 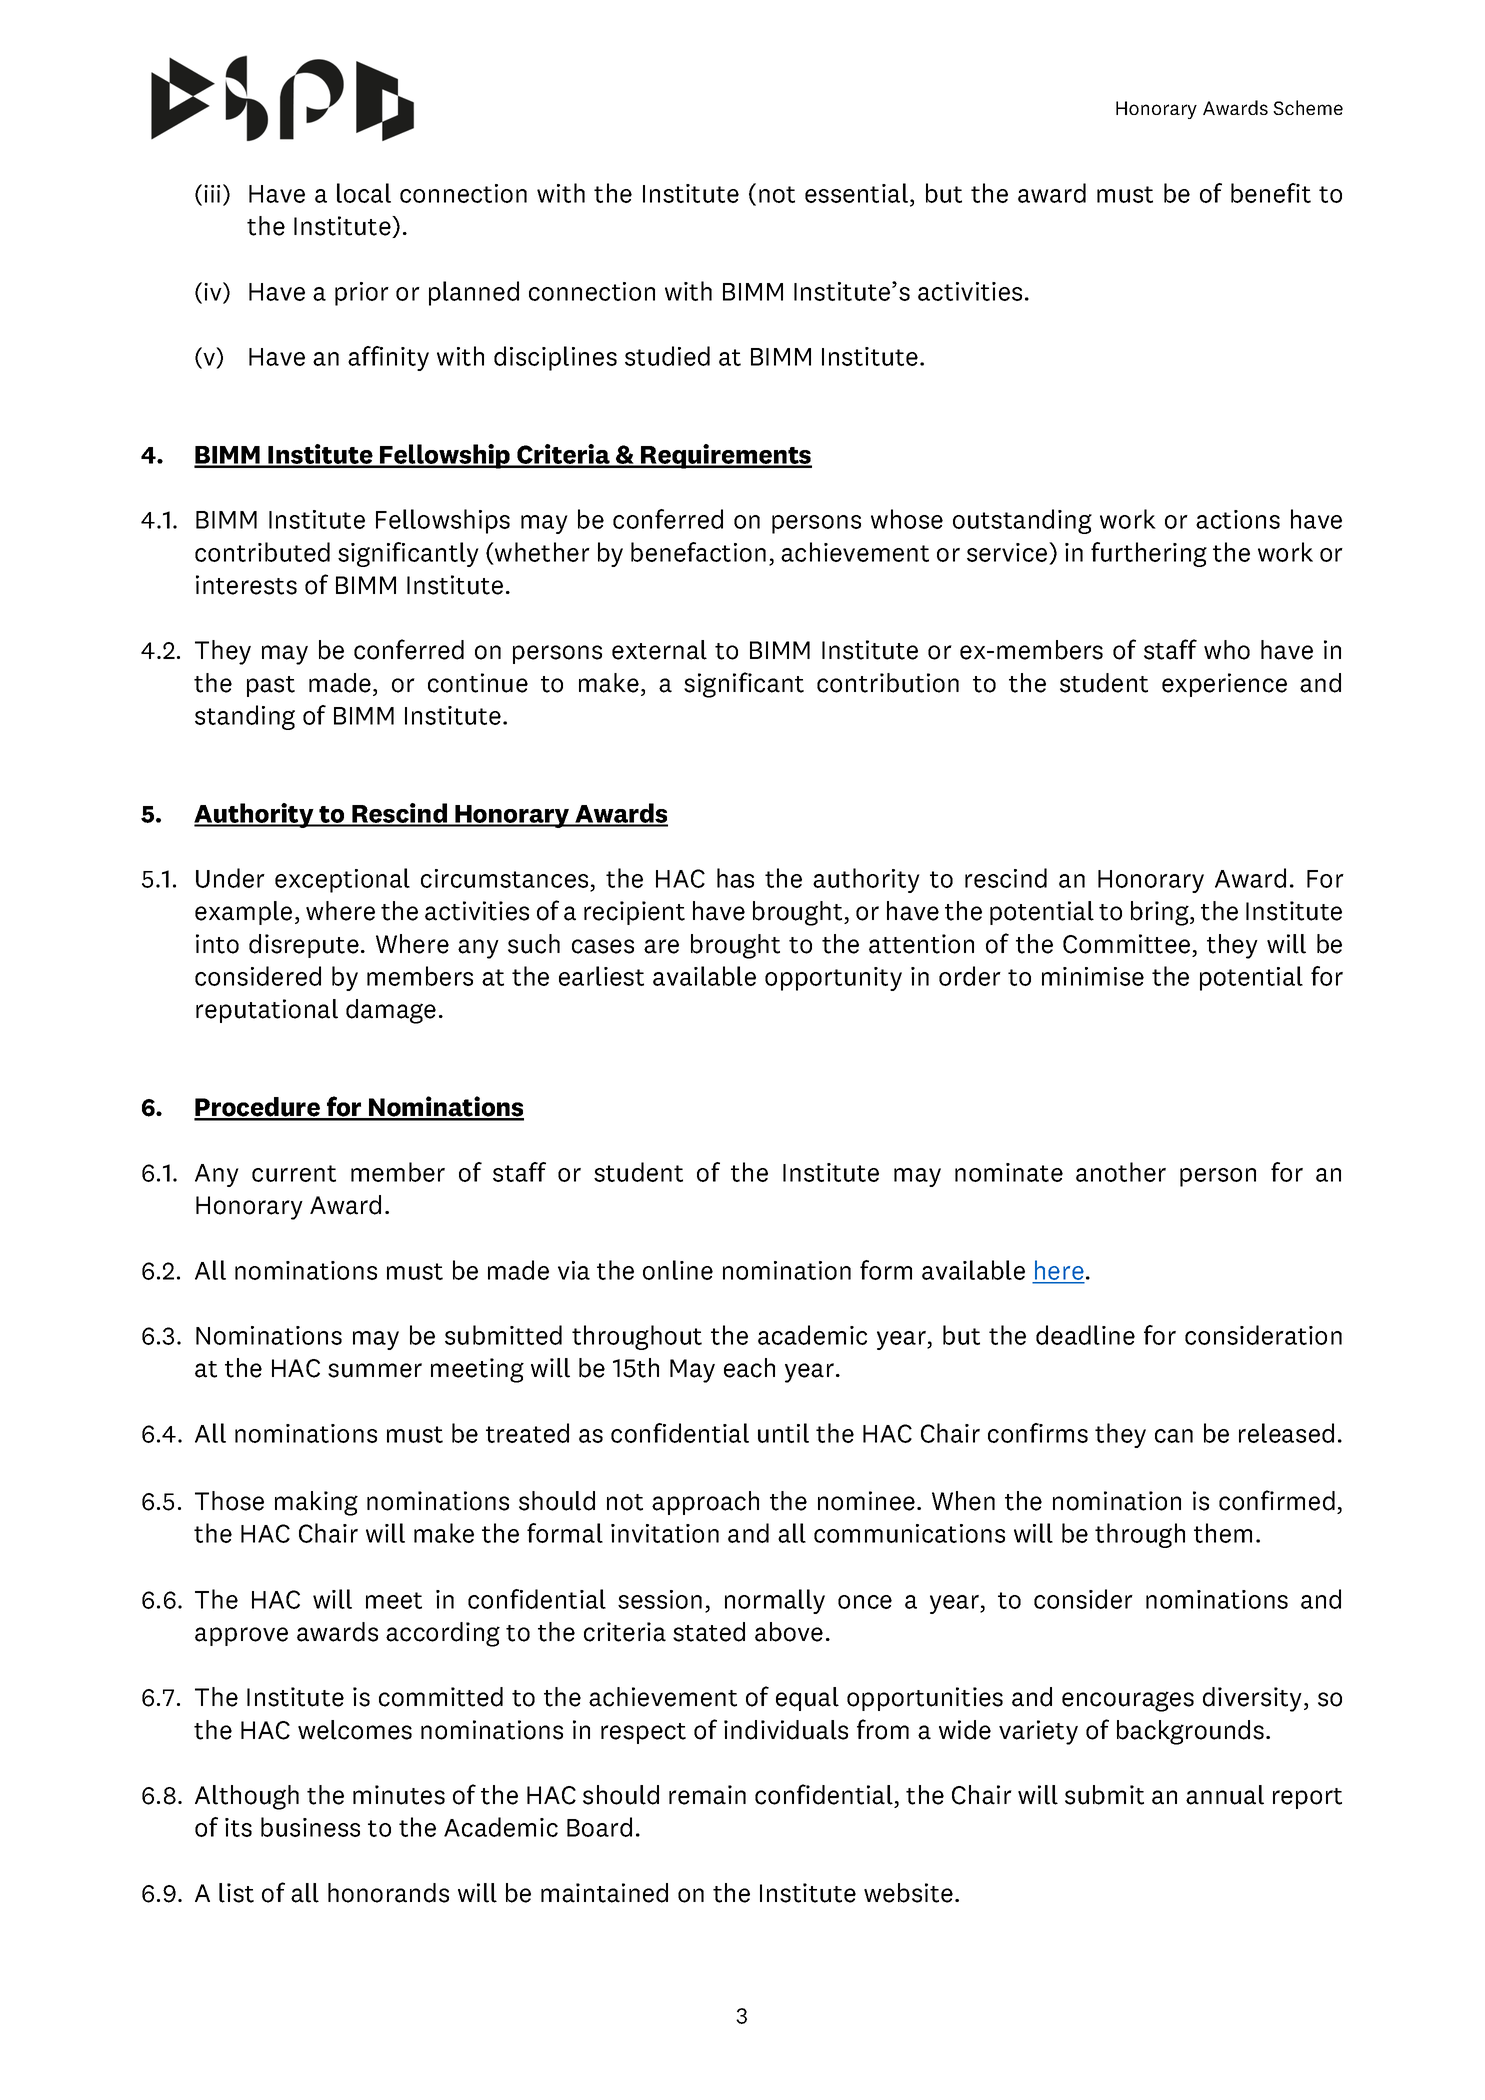 What do you see at coordinates (678, 1270) in the page?
I see `online` at bounding box center [678, 1270].
